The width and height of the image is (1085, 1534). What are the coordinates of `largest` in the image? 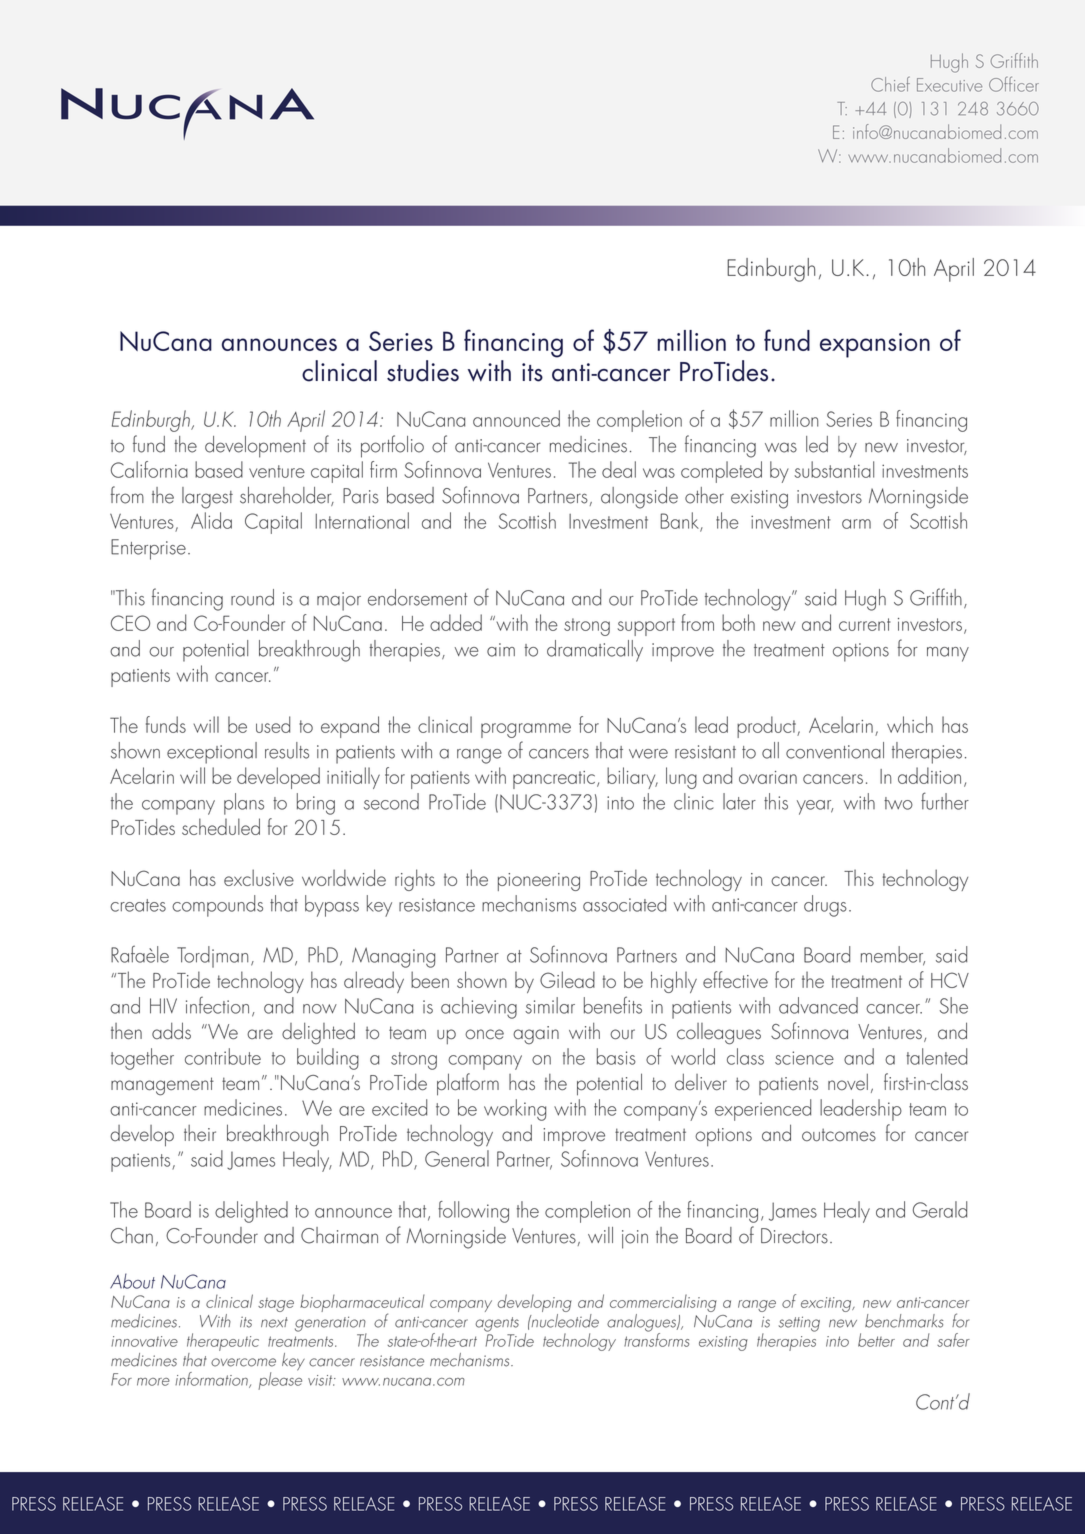 It's located at (207, 498).
